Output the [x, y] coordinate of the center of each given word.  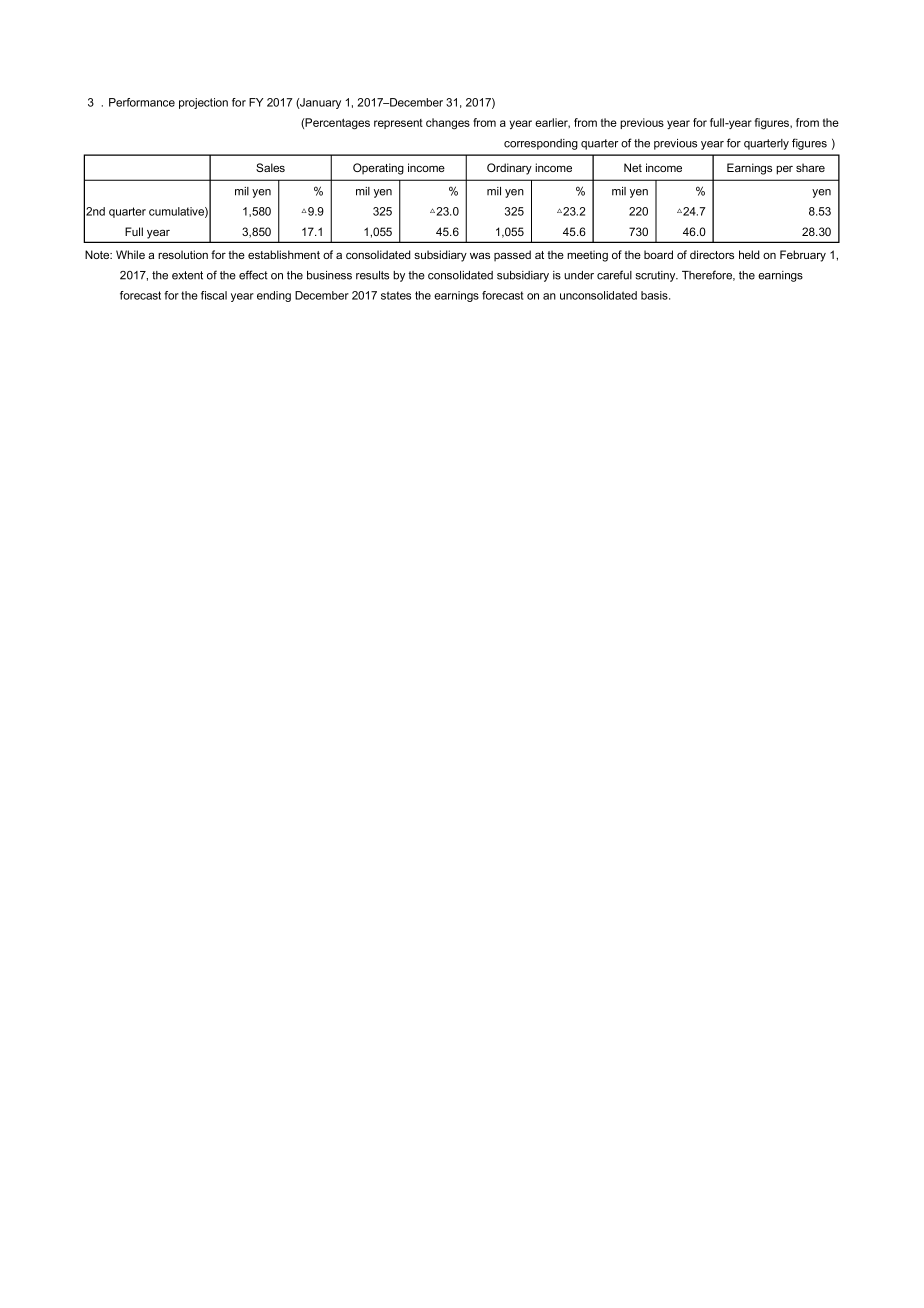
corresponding [541, 144]
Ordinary [509, 169]
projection [203, 103]
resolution [183, 254]
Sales [270, 167]
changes [448, 124]
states [396, 295]
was [480, 255]
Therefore [708, 275]
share [810, 167]
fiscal [214, 295]
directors [712, 254]
